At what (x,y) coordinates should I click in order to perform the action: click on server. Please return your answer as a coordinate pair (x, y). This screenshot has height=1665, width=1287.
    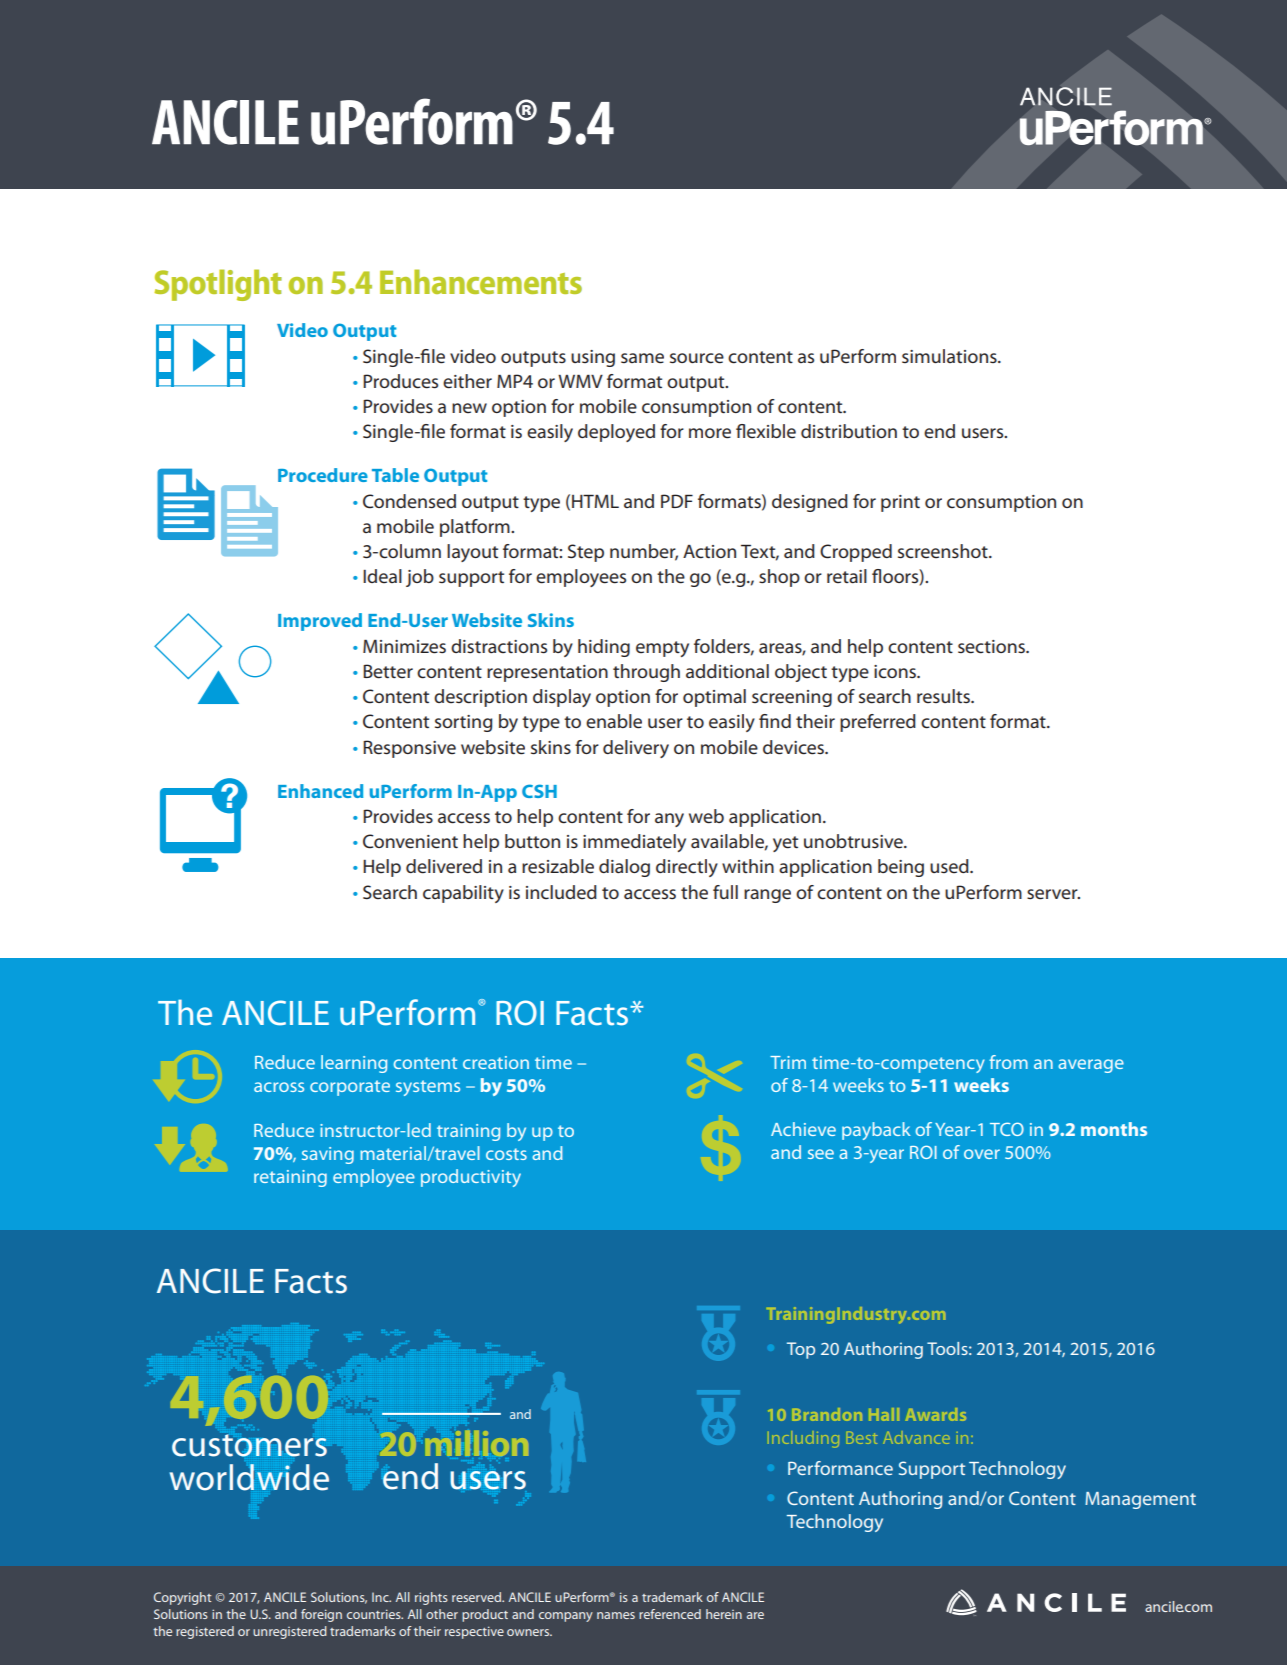
    Looking at the image, I should click on (1053, 894).
